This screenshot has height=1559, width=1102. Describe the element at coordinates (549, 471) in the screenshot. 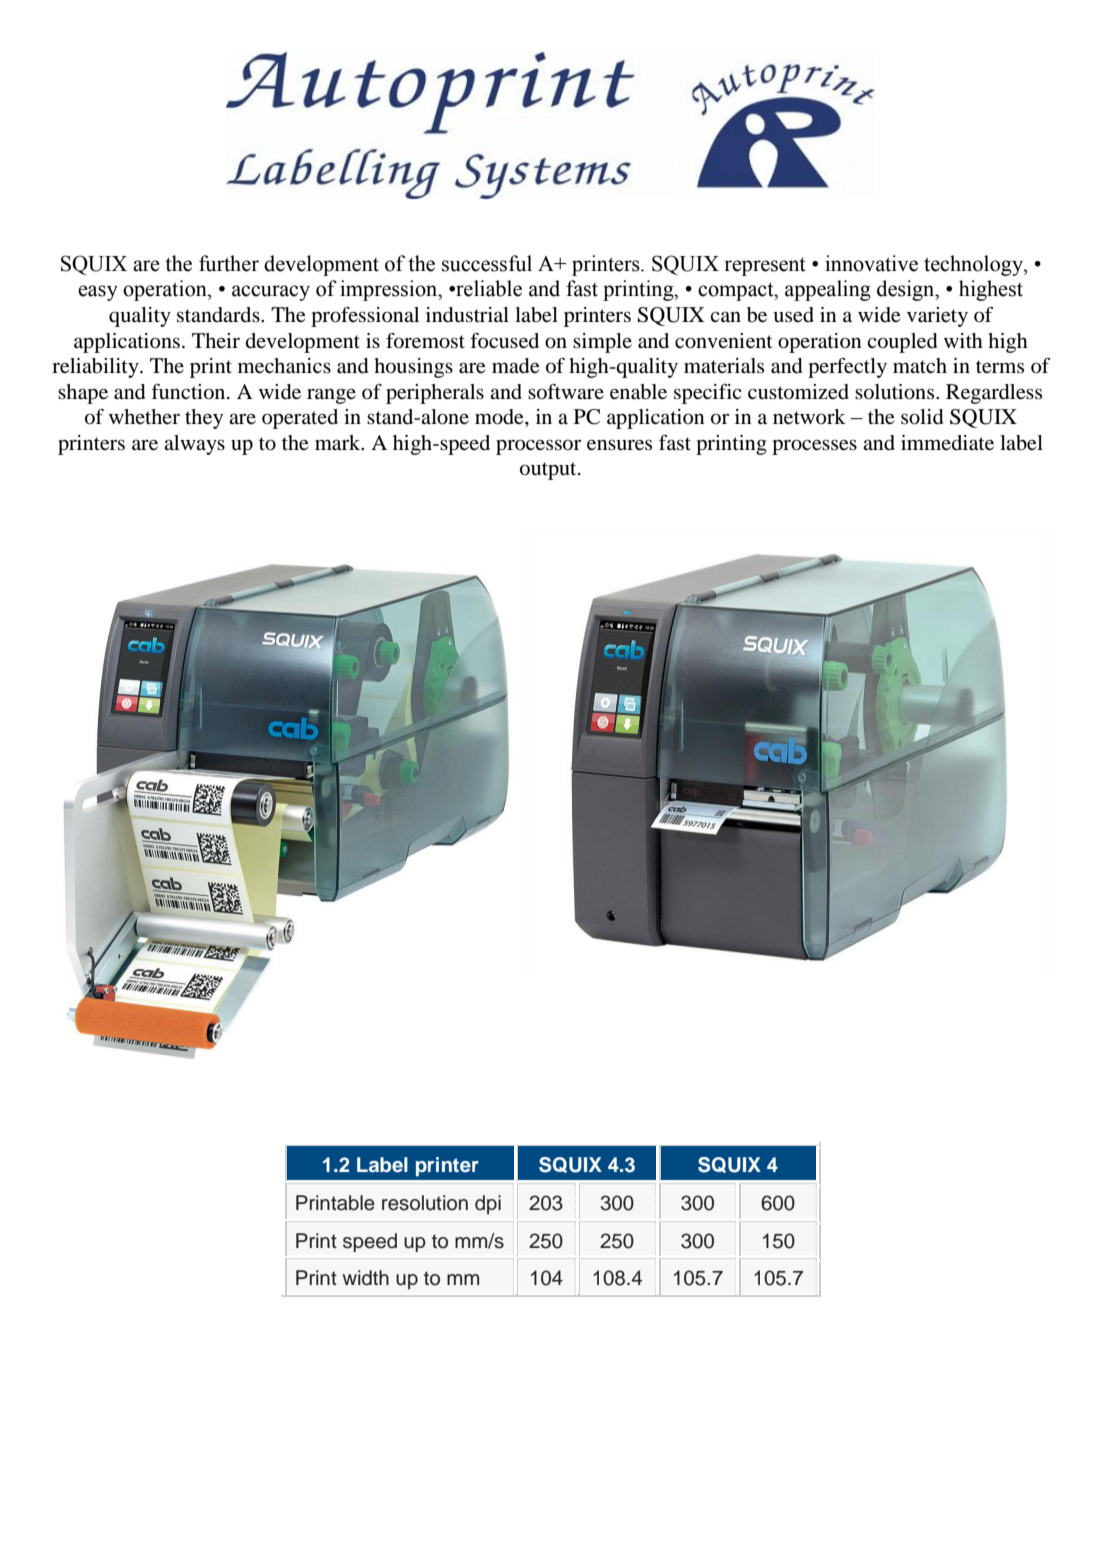

I see `output` at that location.
